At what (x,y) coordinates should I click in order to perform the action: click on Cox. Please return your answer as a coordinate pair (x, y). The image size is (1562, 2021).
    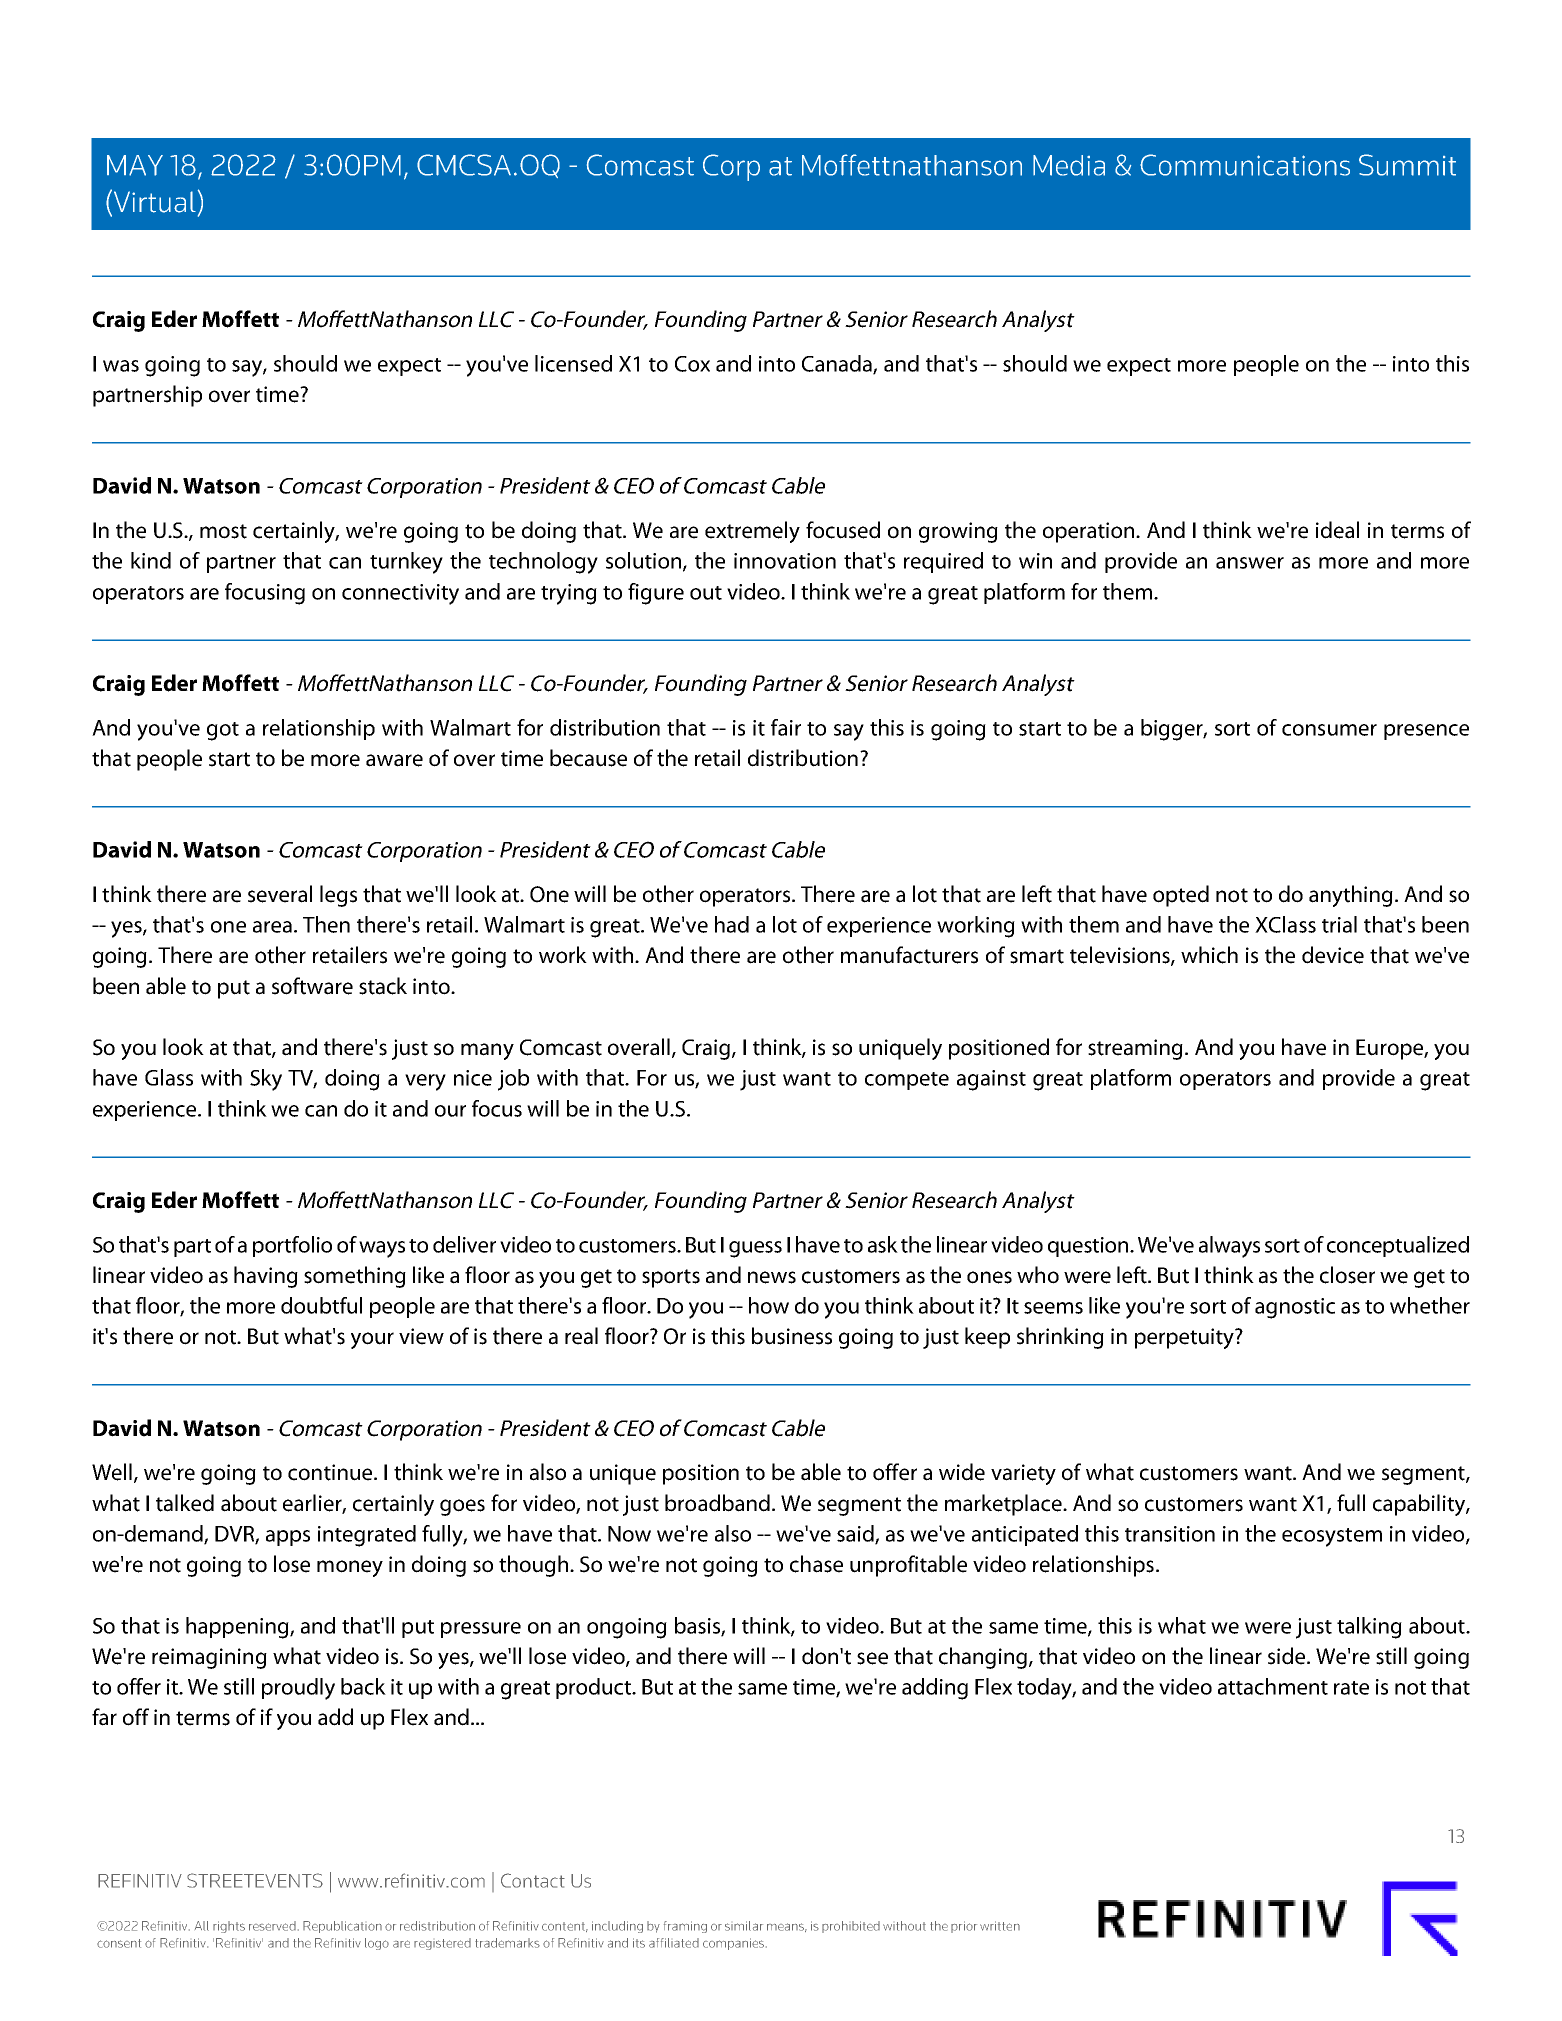
    Looking at the image, I should click on (692, 364).
